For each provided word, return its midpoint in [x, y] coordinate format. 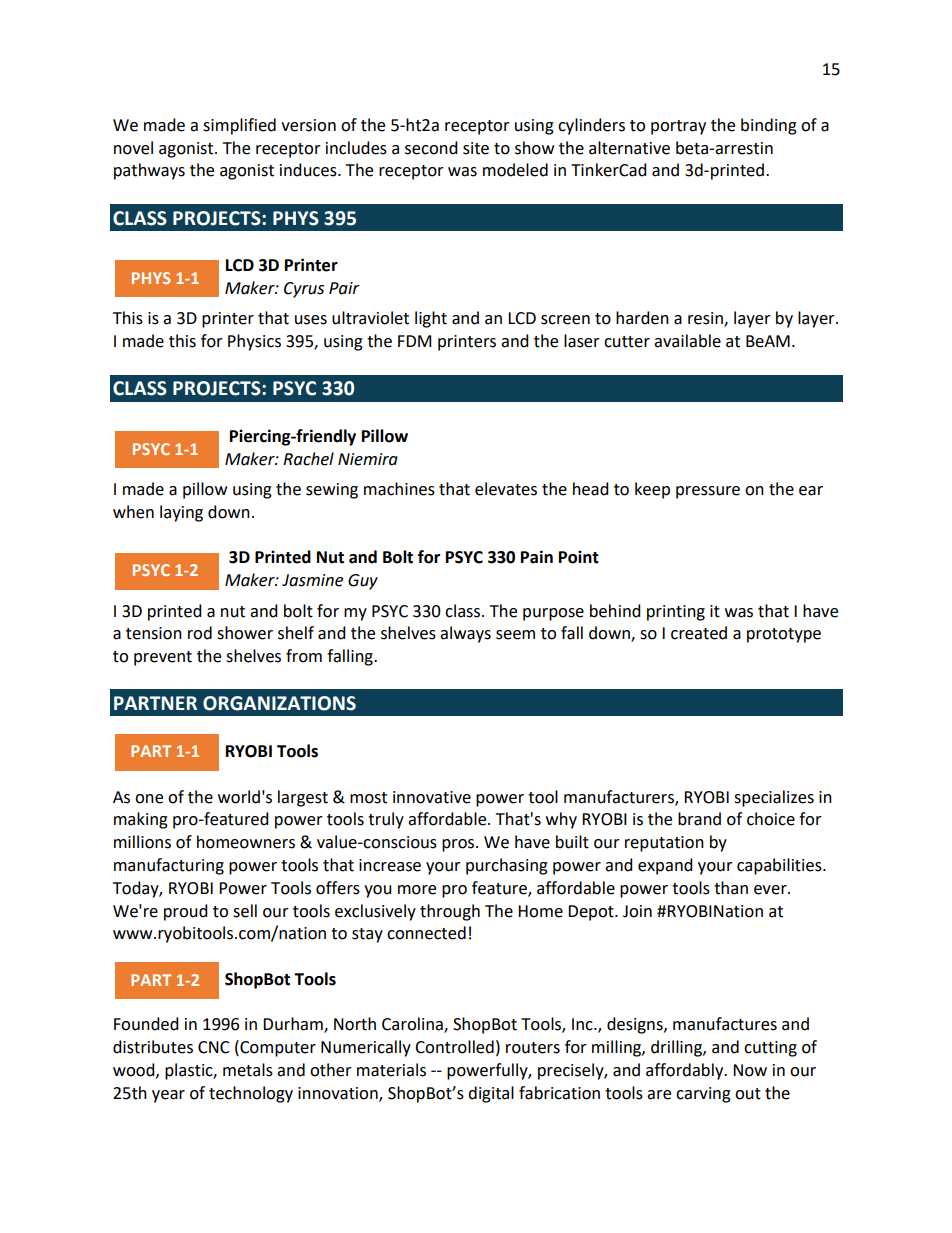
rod [200, 633]
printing [676, 613]
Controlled [454, 1047]
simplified [239, 126]
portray [678, 127]
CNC [214, 1047]
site [476, 148]
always [465, 634]
